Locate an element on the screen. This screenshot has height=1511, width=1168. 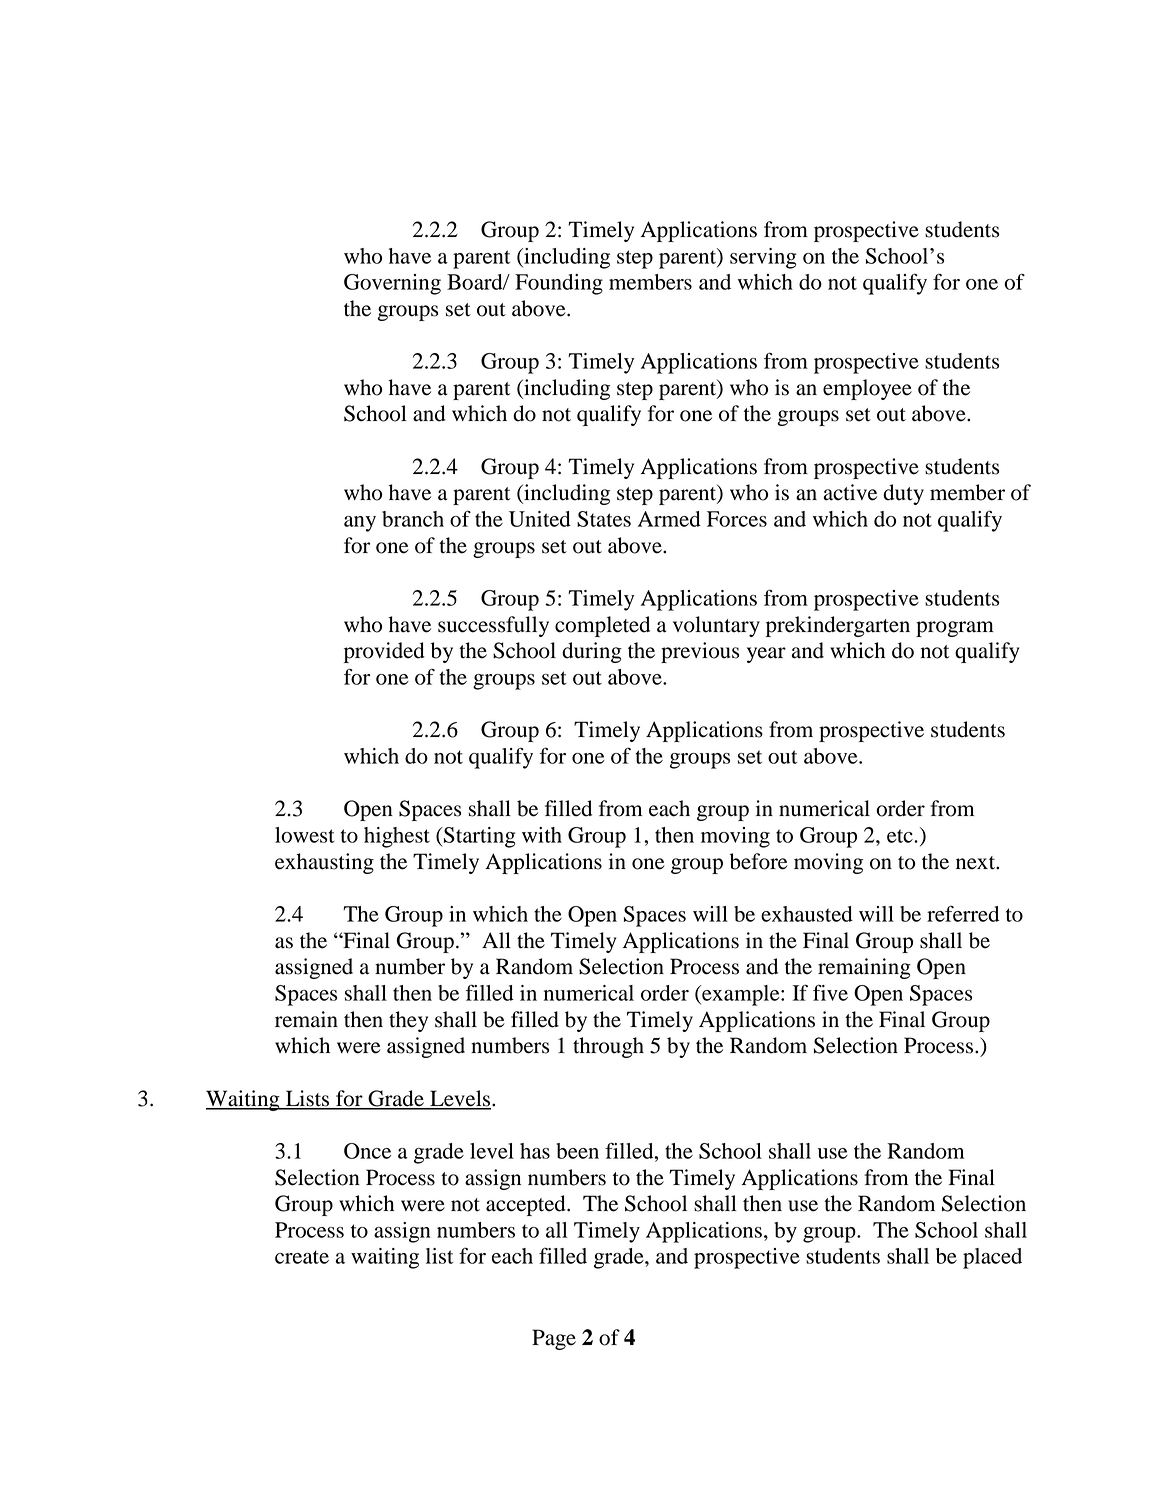
employee is located at coordinates (867, 389).
